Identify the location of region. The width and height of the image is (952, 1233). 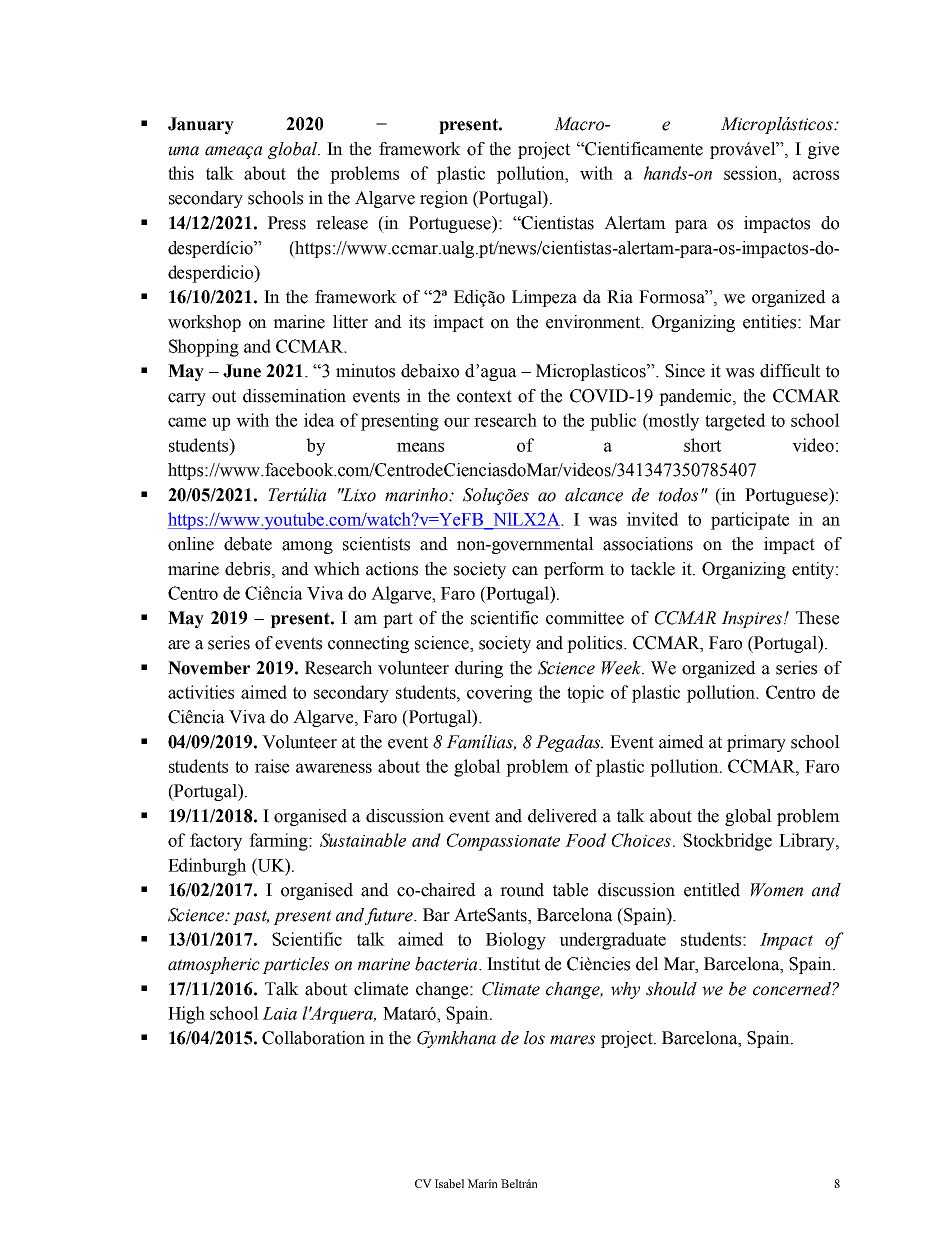
(444, 199).
